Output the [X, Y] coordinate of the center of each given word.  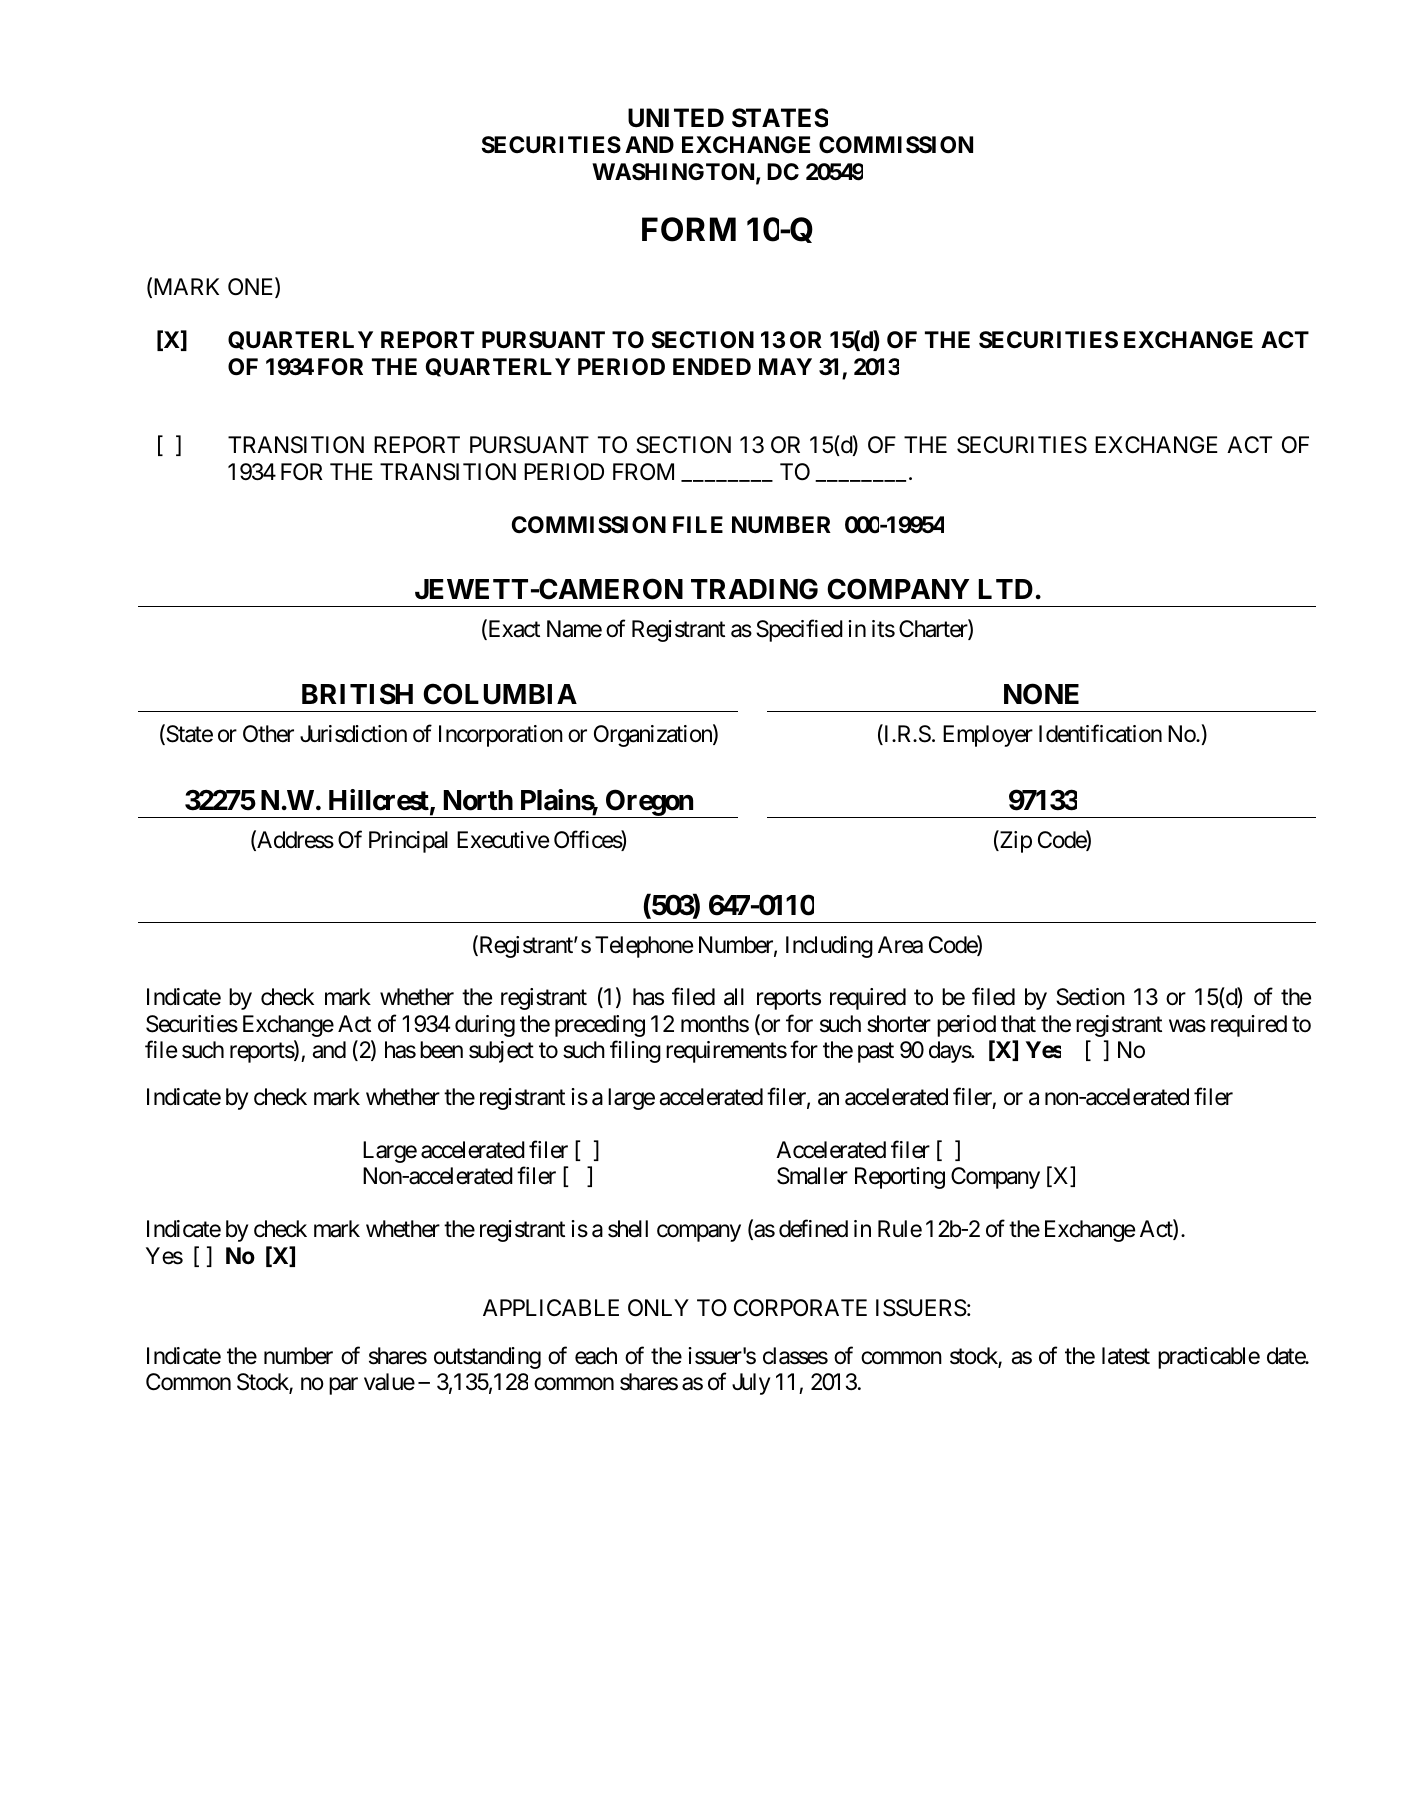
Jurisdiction [353, 734]
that [1018, 1024]
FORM [689, 229]
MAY [785, 366]
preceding [600, 1026]
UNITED [676, 118]
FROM [643, 471]
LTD [1006, 589]
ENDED [712, 366]
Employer [988, 736]
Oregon [649, 803]
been [441, 1050]
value [389, 1382]
